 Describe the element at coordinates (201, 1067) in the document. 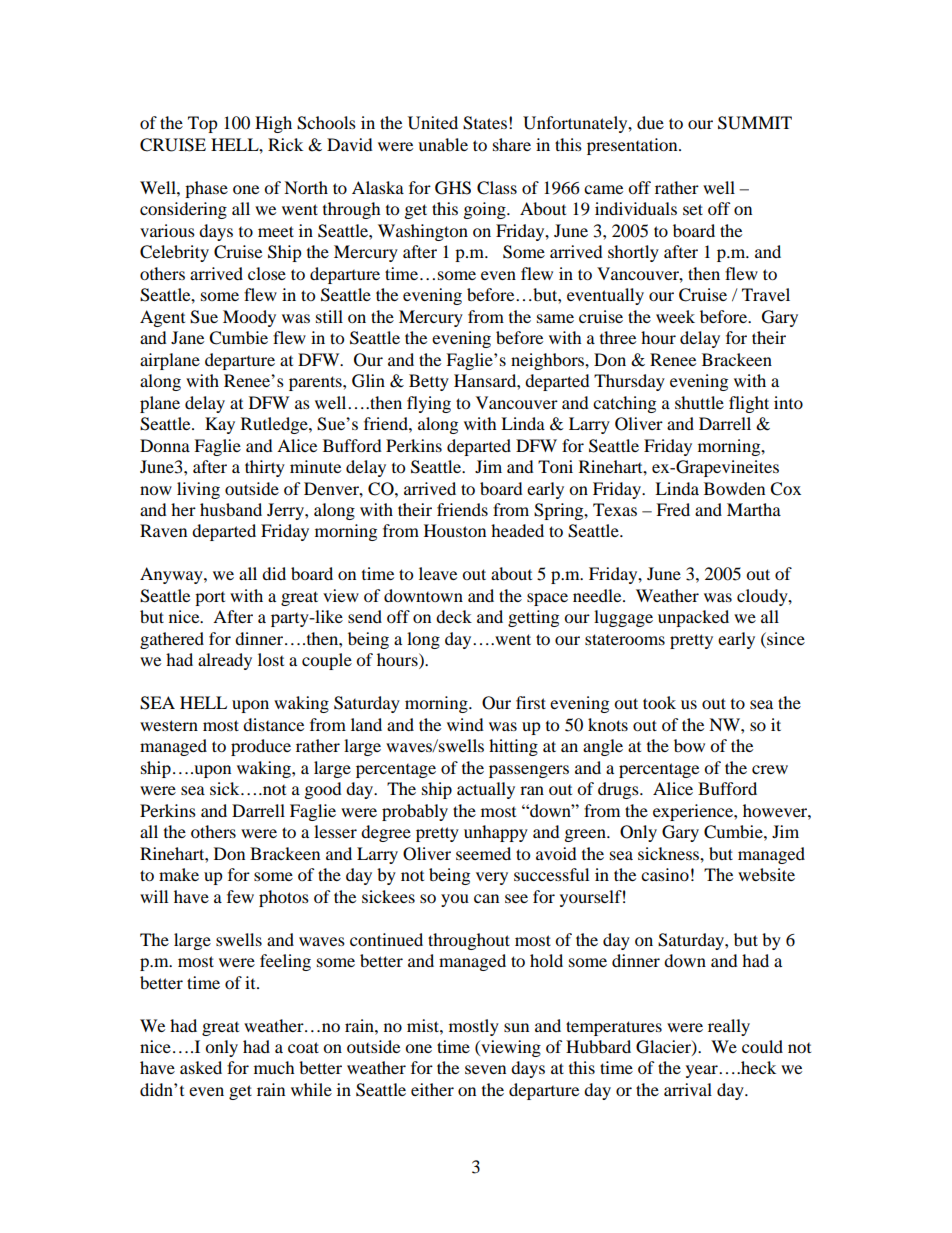

I see `asked` at that location.
